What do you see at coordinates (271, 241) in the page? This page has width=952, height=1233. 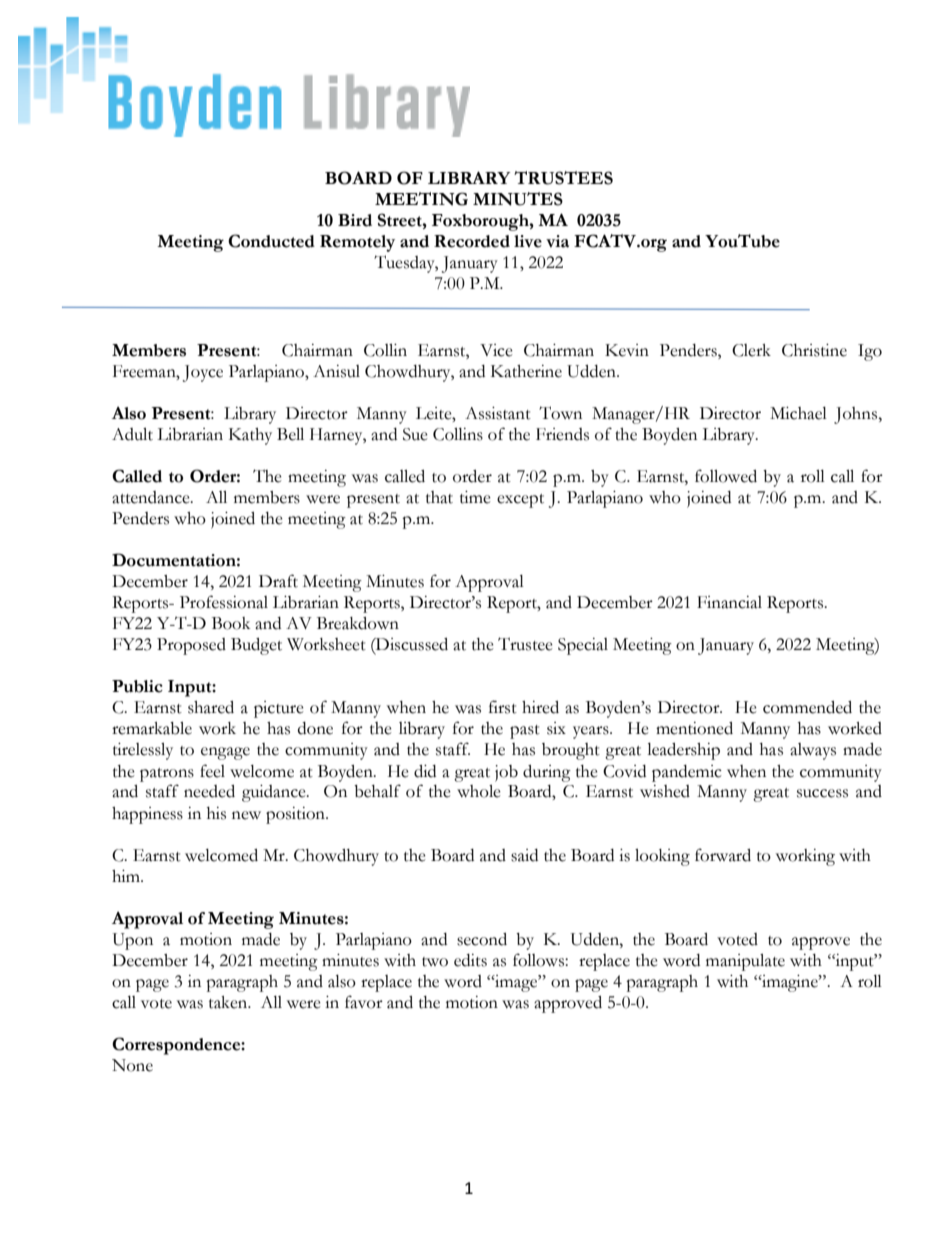 I see `Conducted` at bounding box center [271, 241].
